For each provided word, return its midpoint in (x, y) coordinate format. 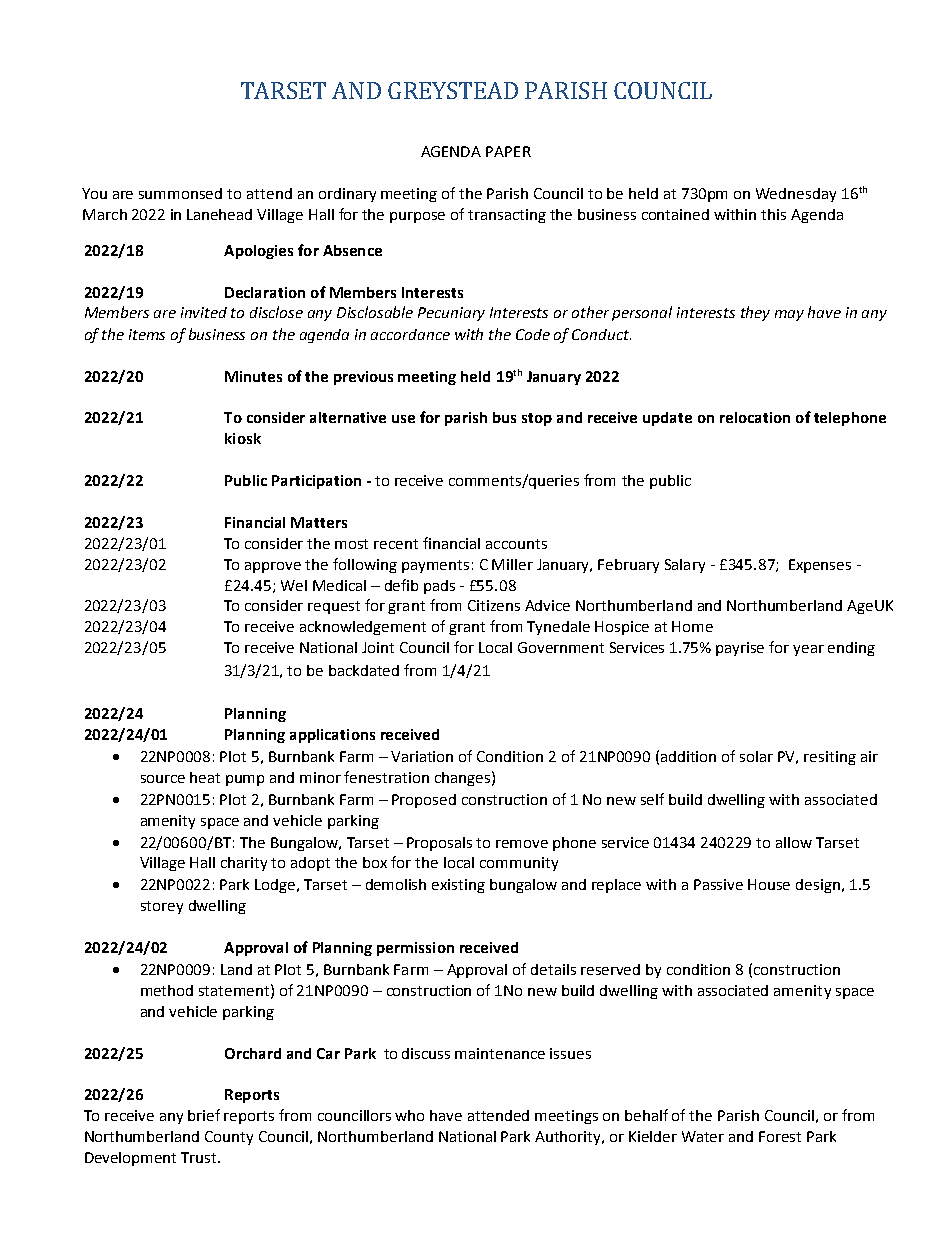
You (94, 193)
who (409, 1115)
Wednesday (796, 195)
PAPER (508, 151)
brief (204, 1115)
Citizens (494, 605)
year (808, 650)
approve (273, 567)
